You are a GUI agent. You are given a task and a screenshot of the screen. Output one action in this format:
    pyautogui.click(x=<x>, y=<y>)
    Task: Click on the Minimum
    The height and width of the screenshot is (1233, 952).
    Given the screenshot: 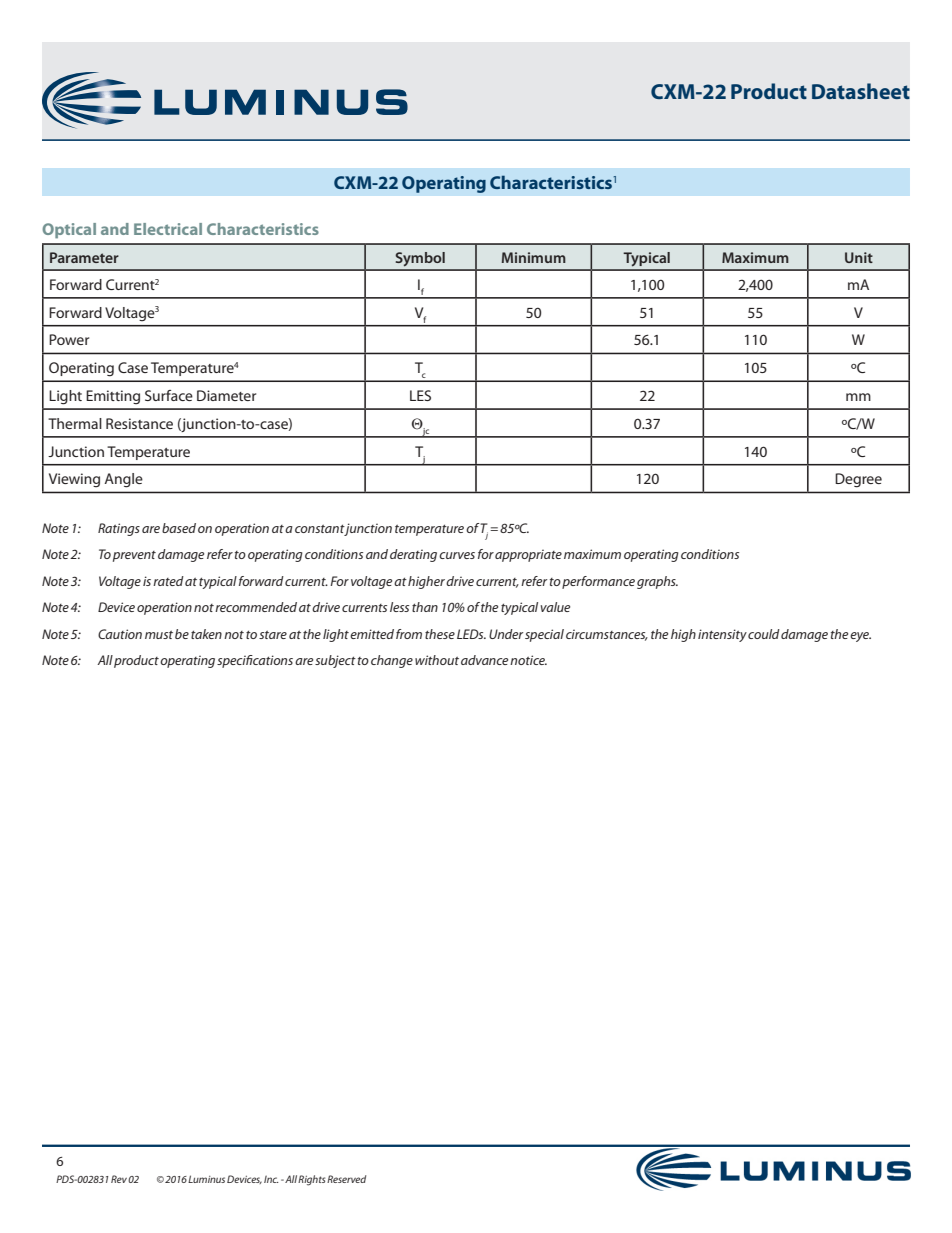 What is the action you would take?
    pyautogui.click(x=534, y=257)
